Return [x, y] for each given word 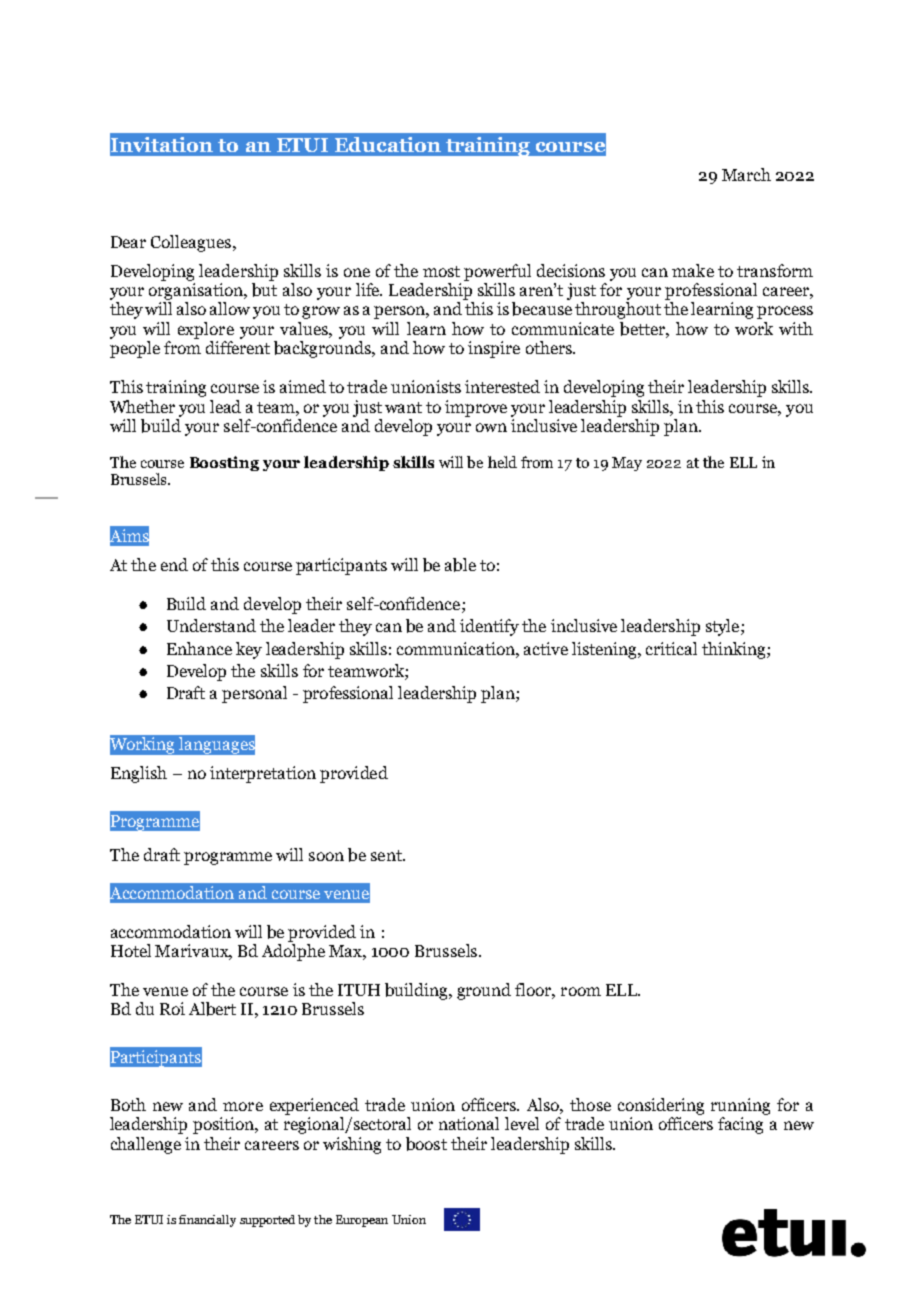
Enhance [199, 648]
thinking [735, 650]
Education [388, 144]
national [469, 1123]
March [746, 174]
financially [207, 1221]
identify [489, 627]
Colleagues [192, 243]
